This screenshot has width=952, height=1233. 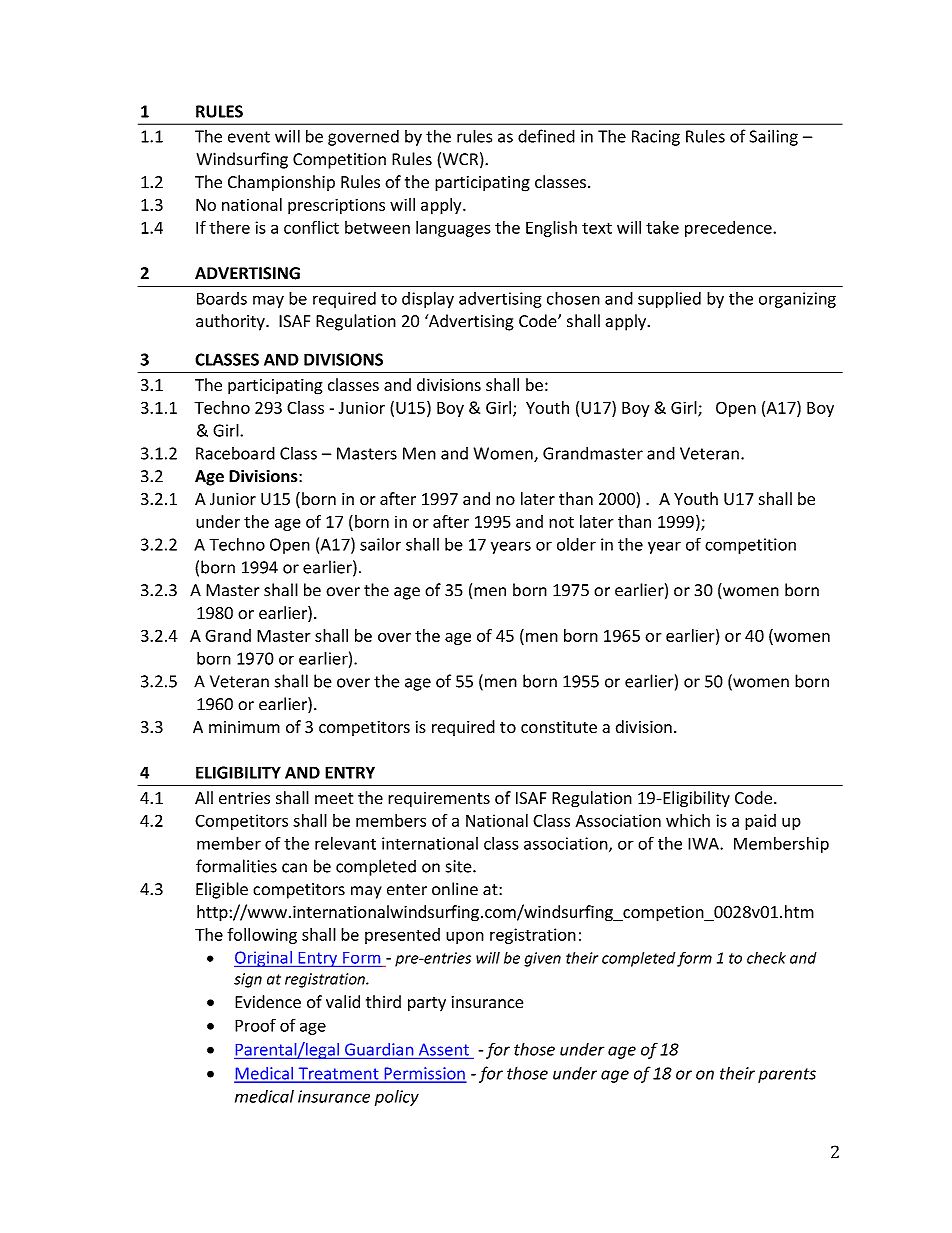 I want to click on sailor, so click(x=380, y=544).
